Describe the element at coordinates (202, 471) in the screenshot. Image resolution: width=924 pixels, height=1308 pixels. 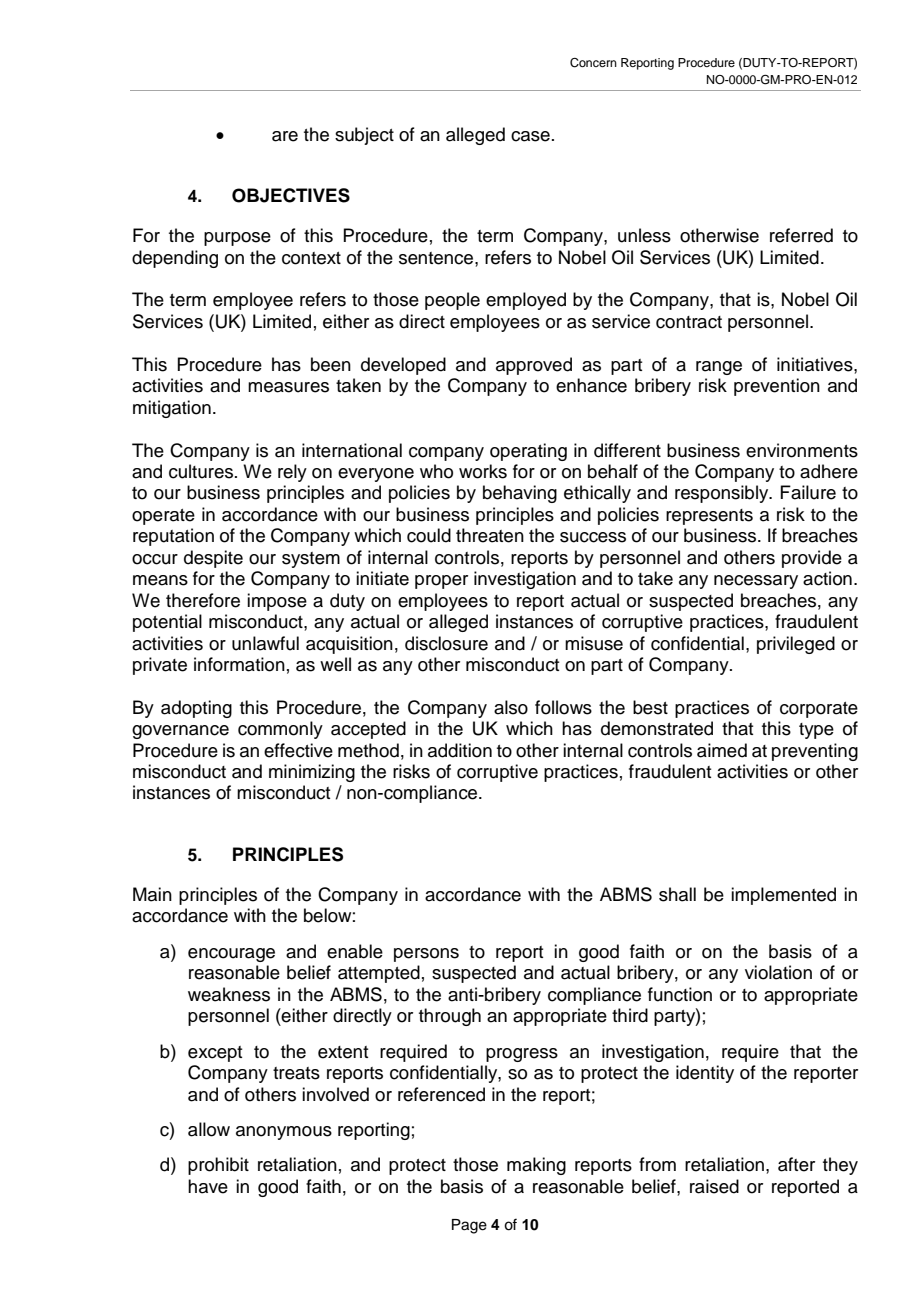
I see `cultures` at that location.
